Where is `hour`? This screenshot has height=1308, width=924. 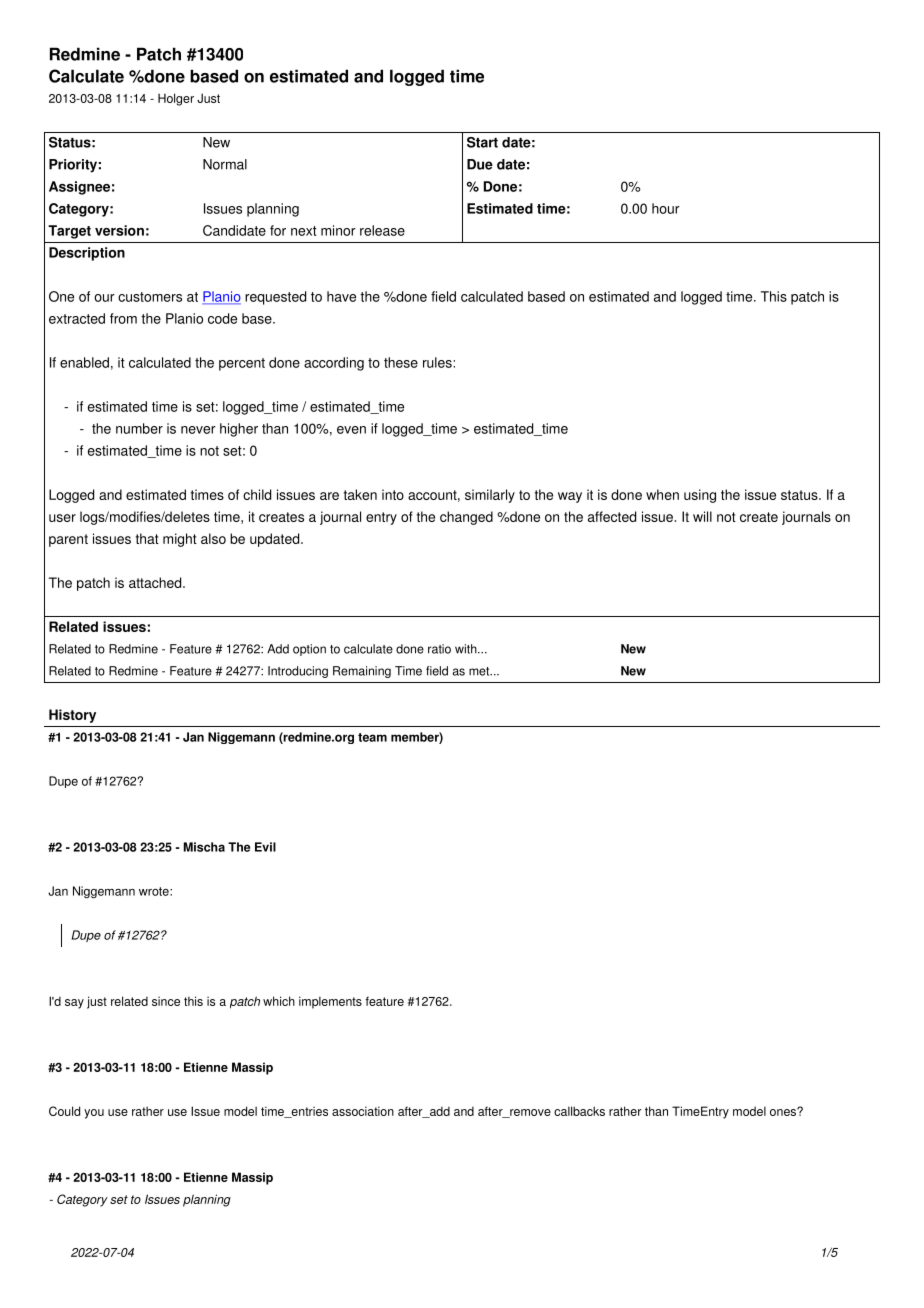 hour is located at coordinates (666, 208).
